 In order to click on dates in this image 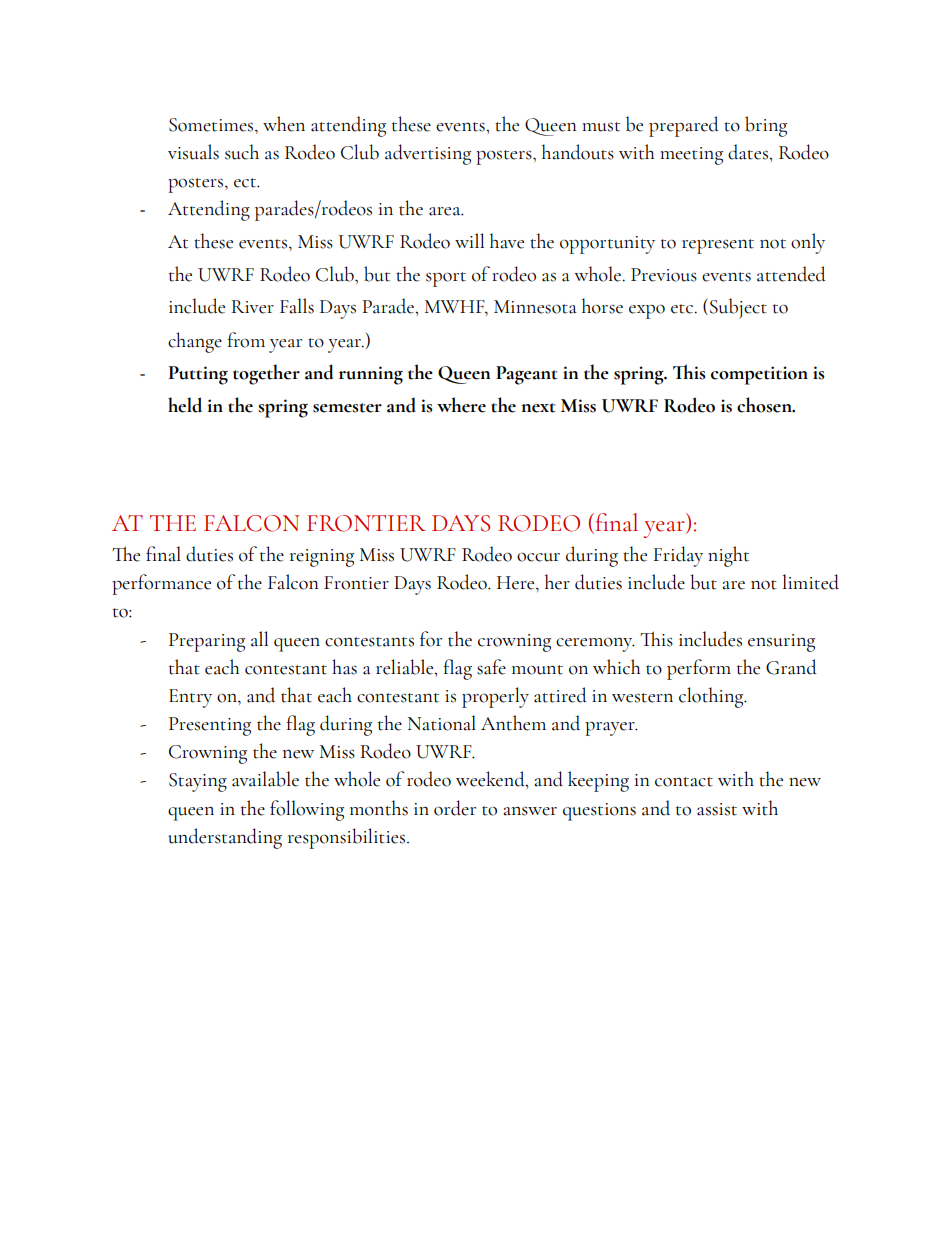, I will do `click(749, 152)`.
